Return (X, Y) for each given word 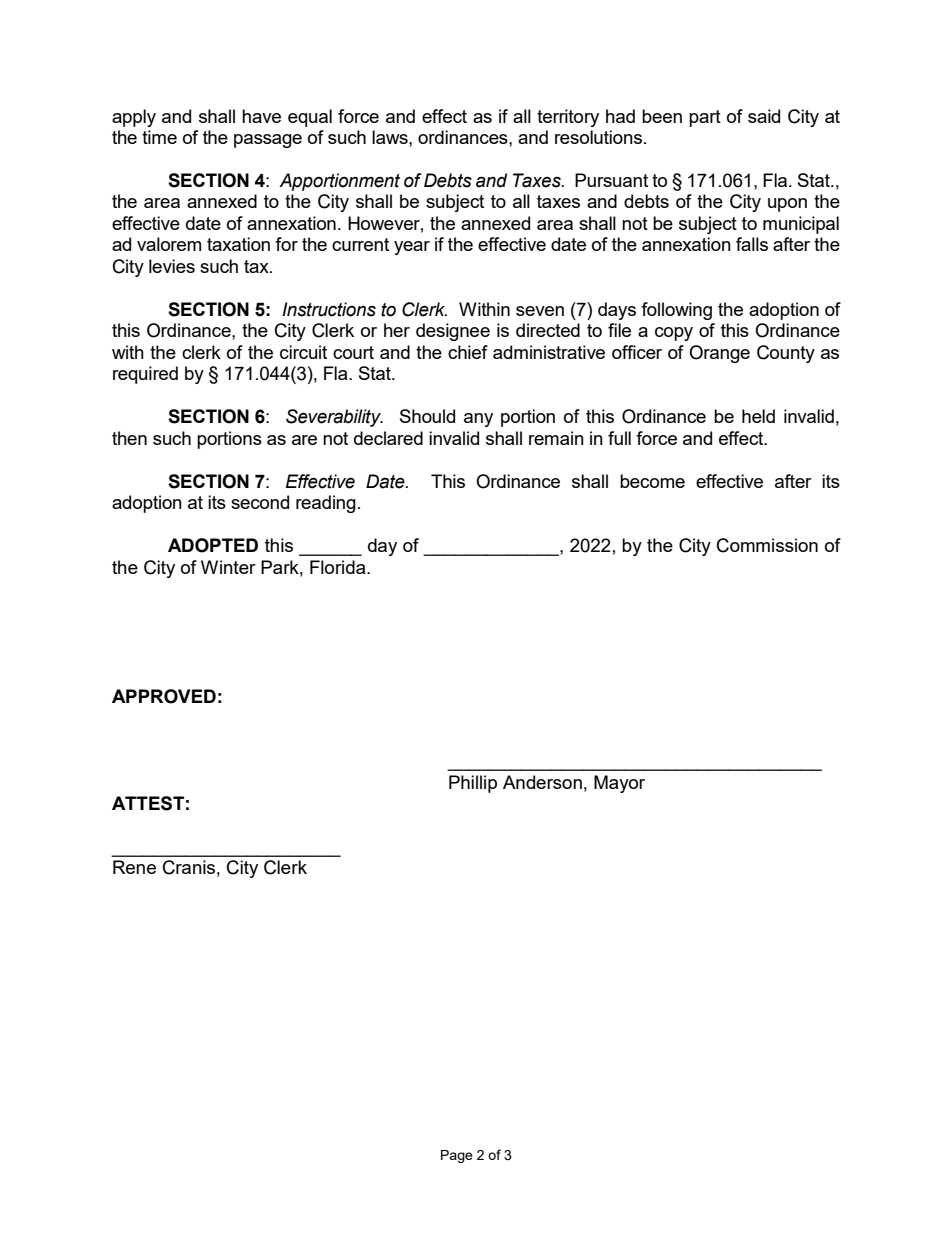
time (159, 137)
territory (568, 118)
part (705, 118)
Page (457, 1156)
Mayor (619, 784)
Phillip (473, 784)
